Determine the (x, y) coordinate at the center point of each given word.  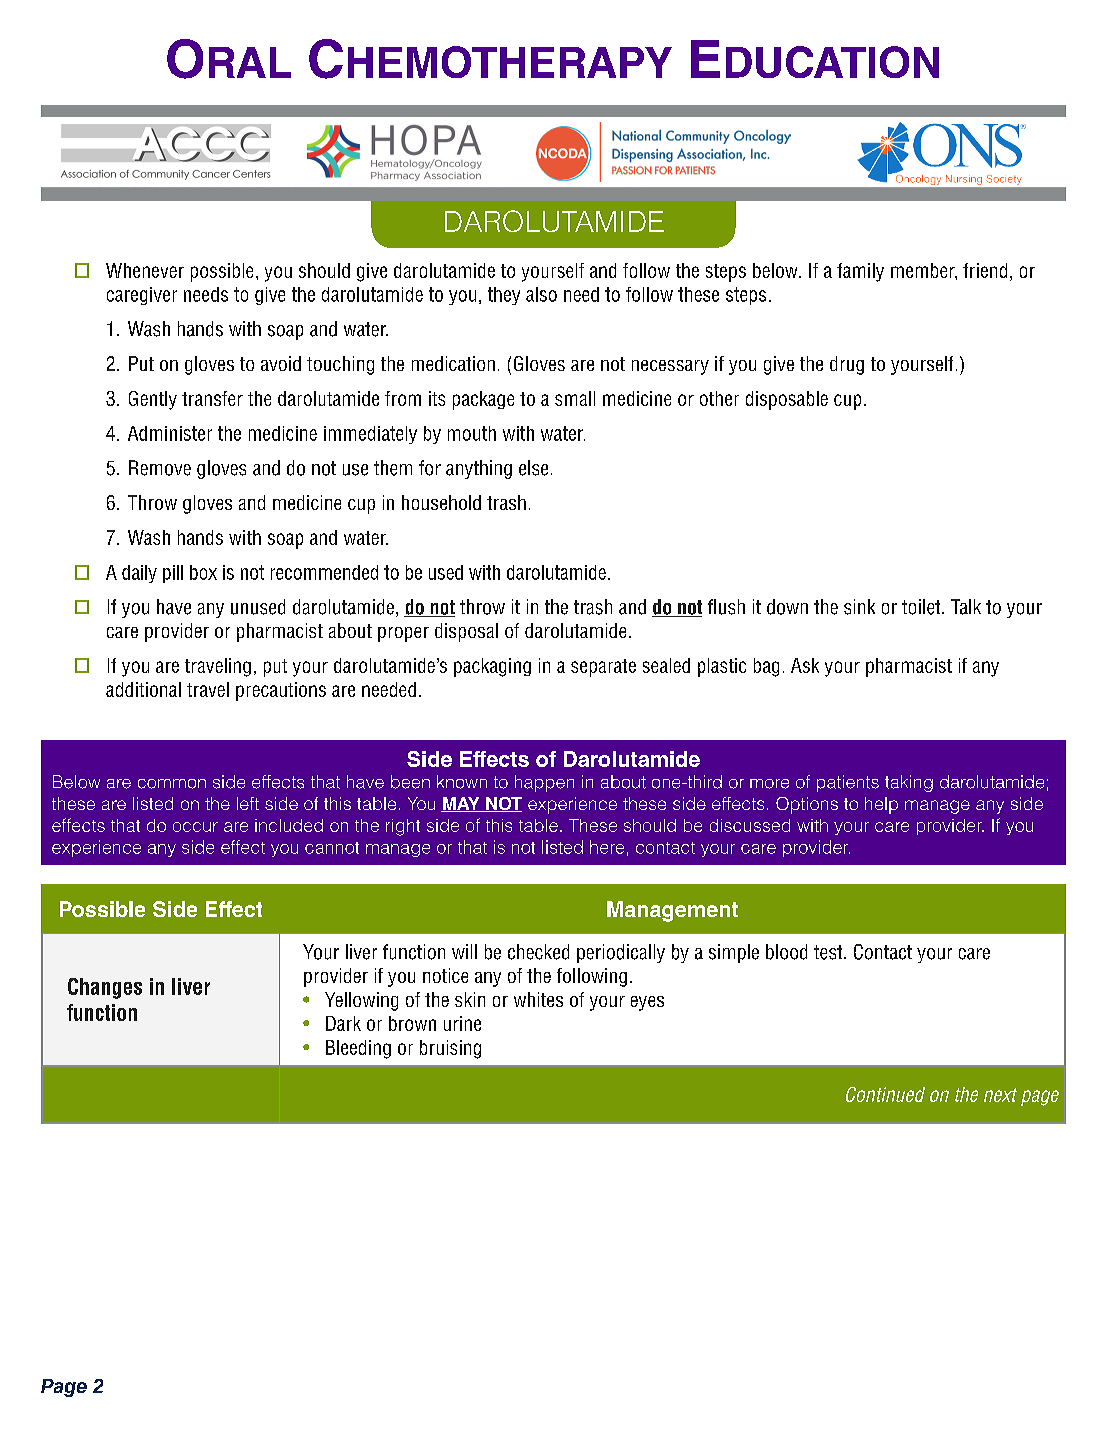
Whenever (145, 270)
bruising (450, 1049)
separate (603, 668)
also (541, 294)
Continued (885, 1094)
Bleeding (358, 1049)
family (860, 272)
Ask (805, 665)
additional (143, 689)
